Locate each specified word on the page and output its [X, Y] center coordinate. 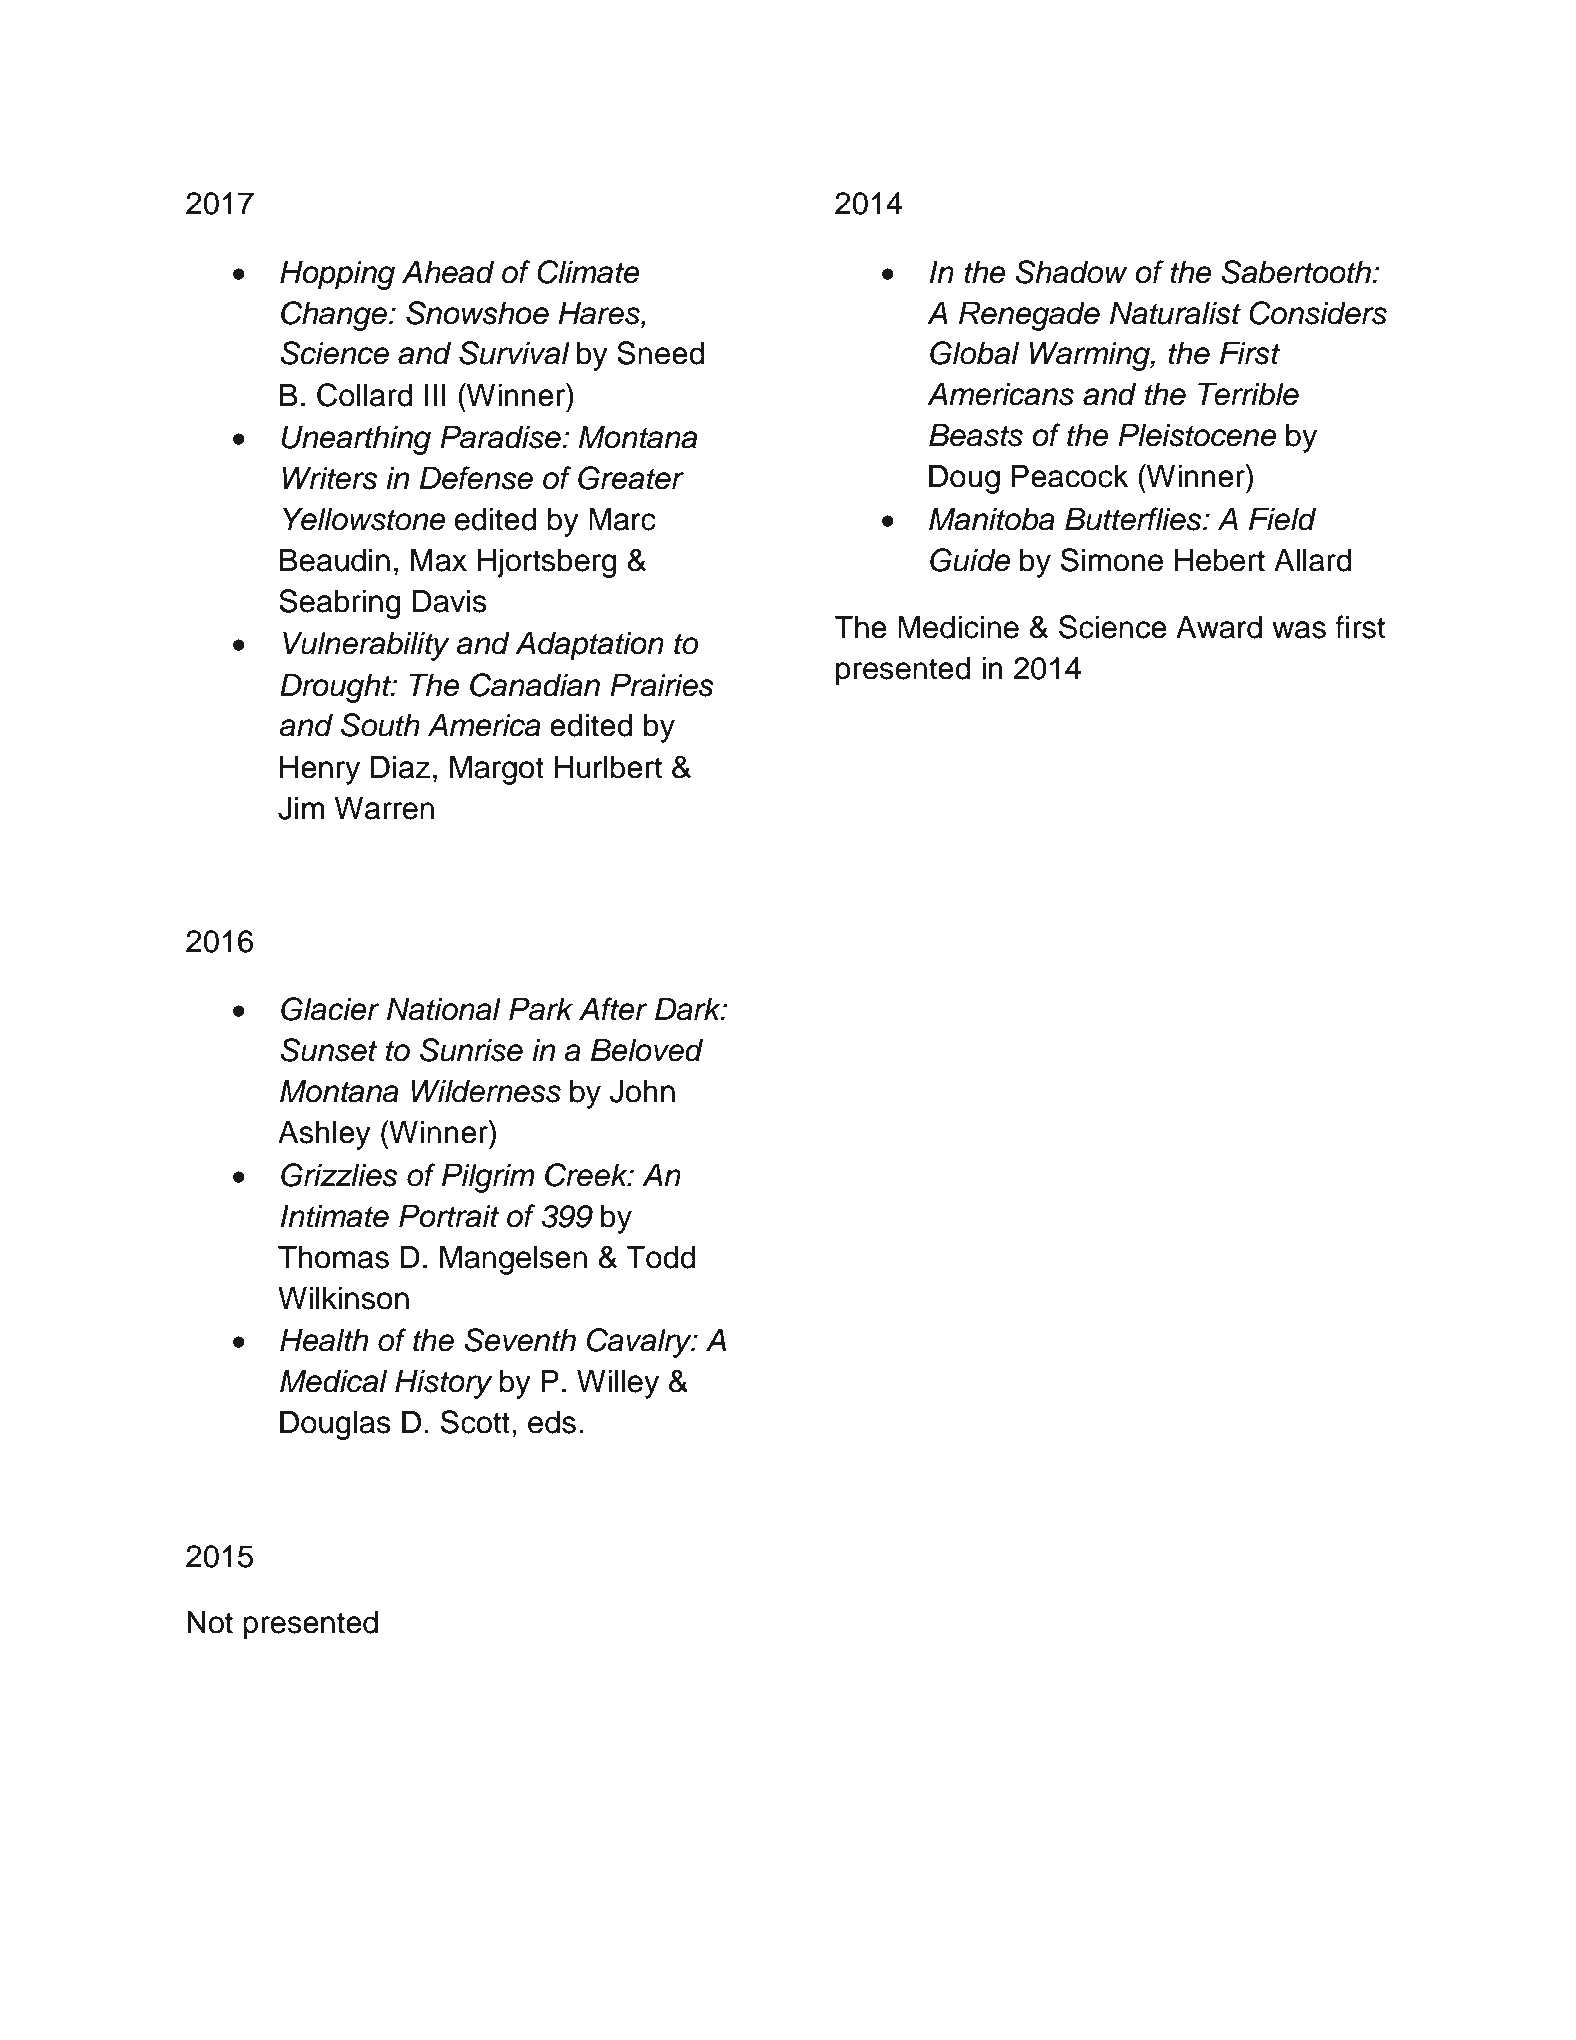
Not [210, 1622]
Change [335, 316]
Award [1219, 627]
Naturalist [1175, 313]
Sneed [661, 353]
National [444, 1009]
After [613, 1009]
